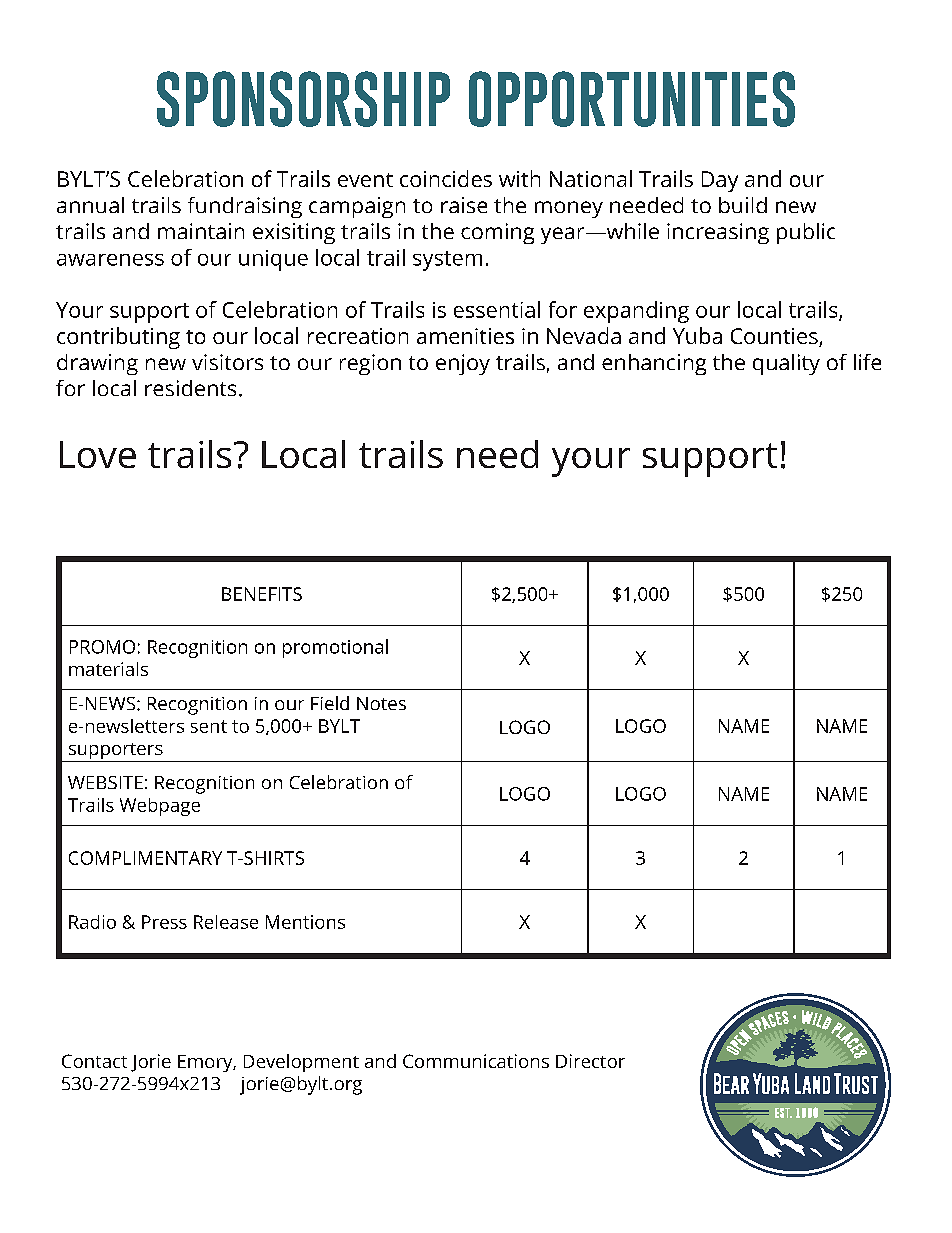  What do you see at coordinates (786, 364) in the document?
I see `quality` at bounding box center [786, 364].
